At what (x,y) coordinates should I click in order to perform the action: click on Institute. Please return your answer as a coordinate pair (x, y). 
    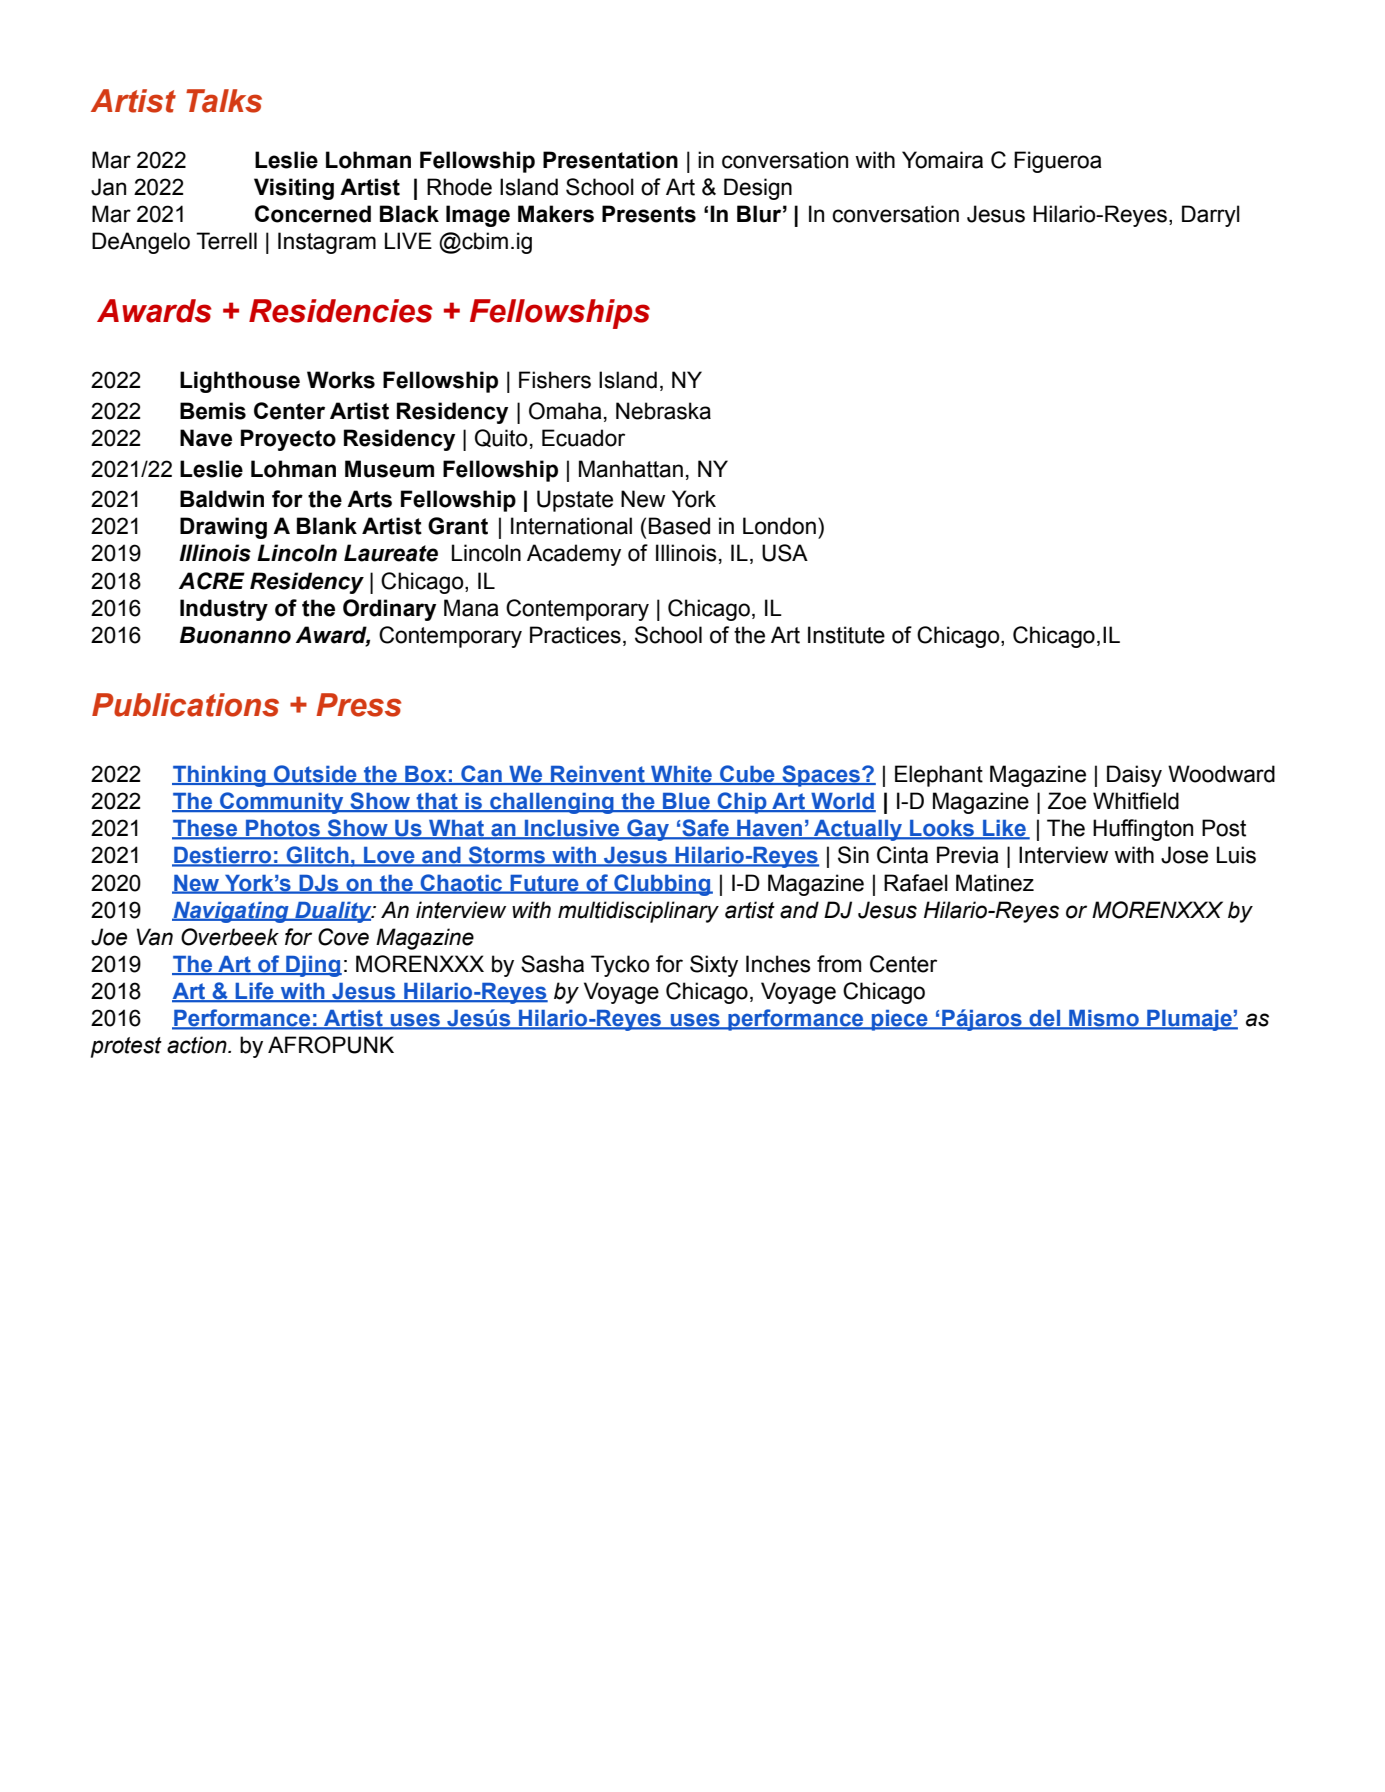
    Looking at the image, I should click on (846, 635).
